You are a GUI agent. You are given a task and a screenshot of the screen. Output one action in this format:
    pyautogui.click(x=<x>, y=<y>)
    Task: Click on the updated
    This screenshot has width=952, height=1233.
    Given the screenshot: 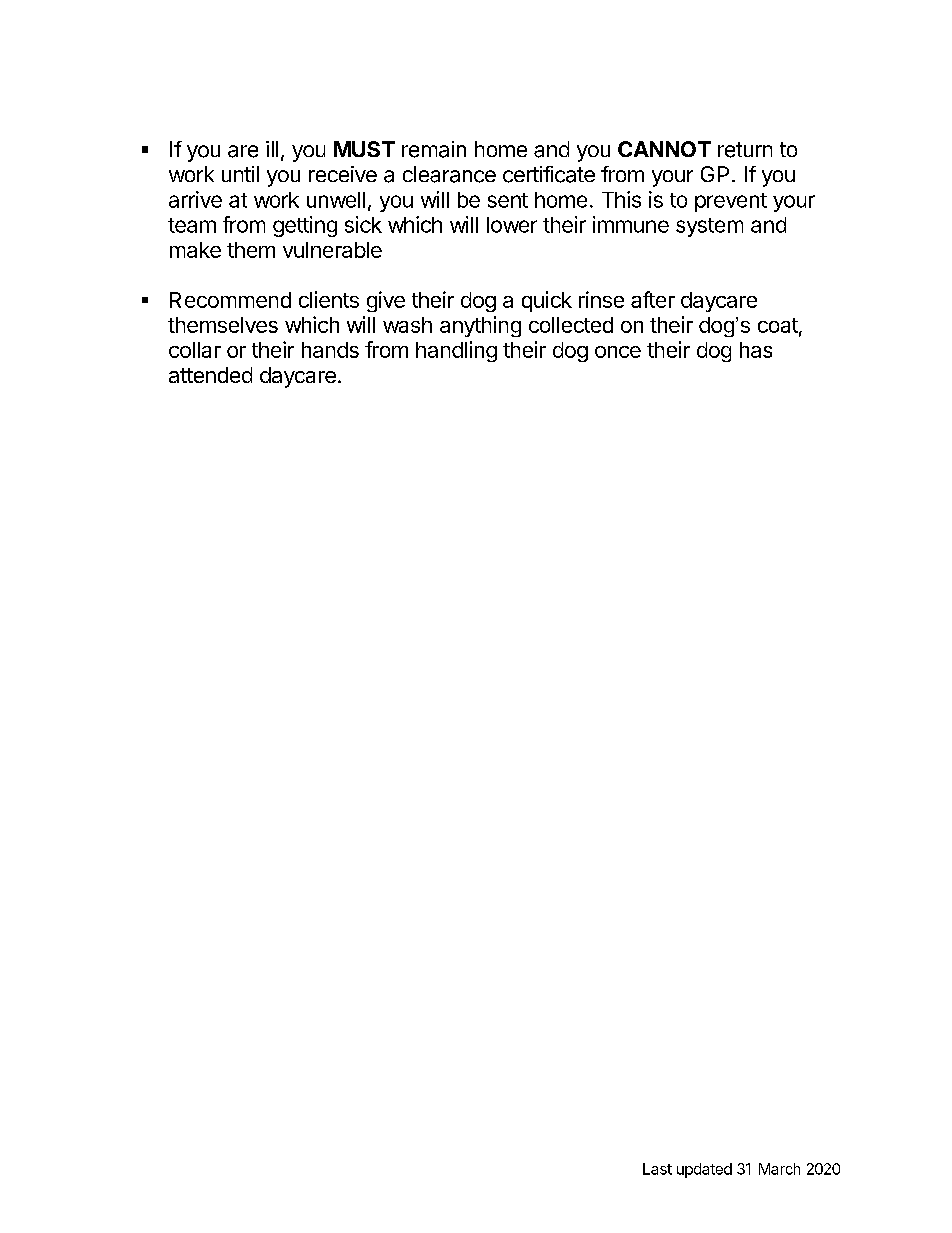 What is the action you would take?
    pyautogui.click(x=704, y=1170)
